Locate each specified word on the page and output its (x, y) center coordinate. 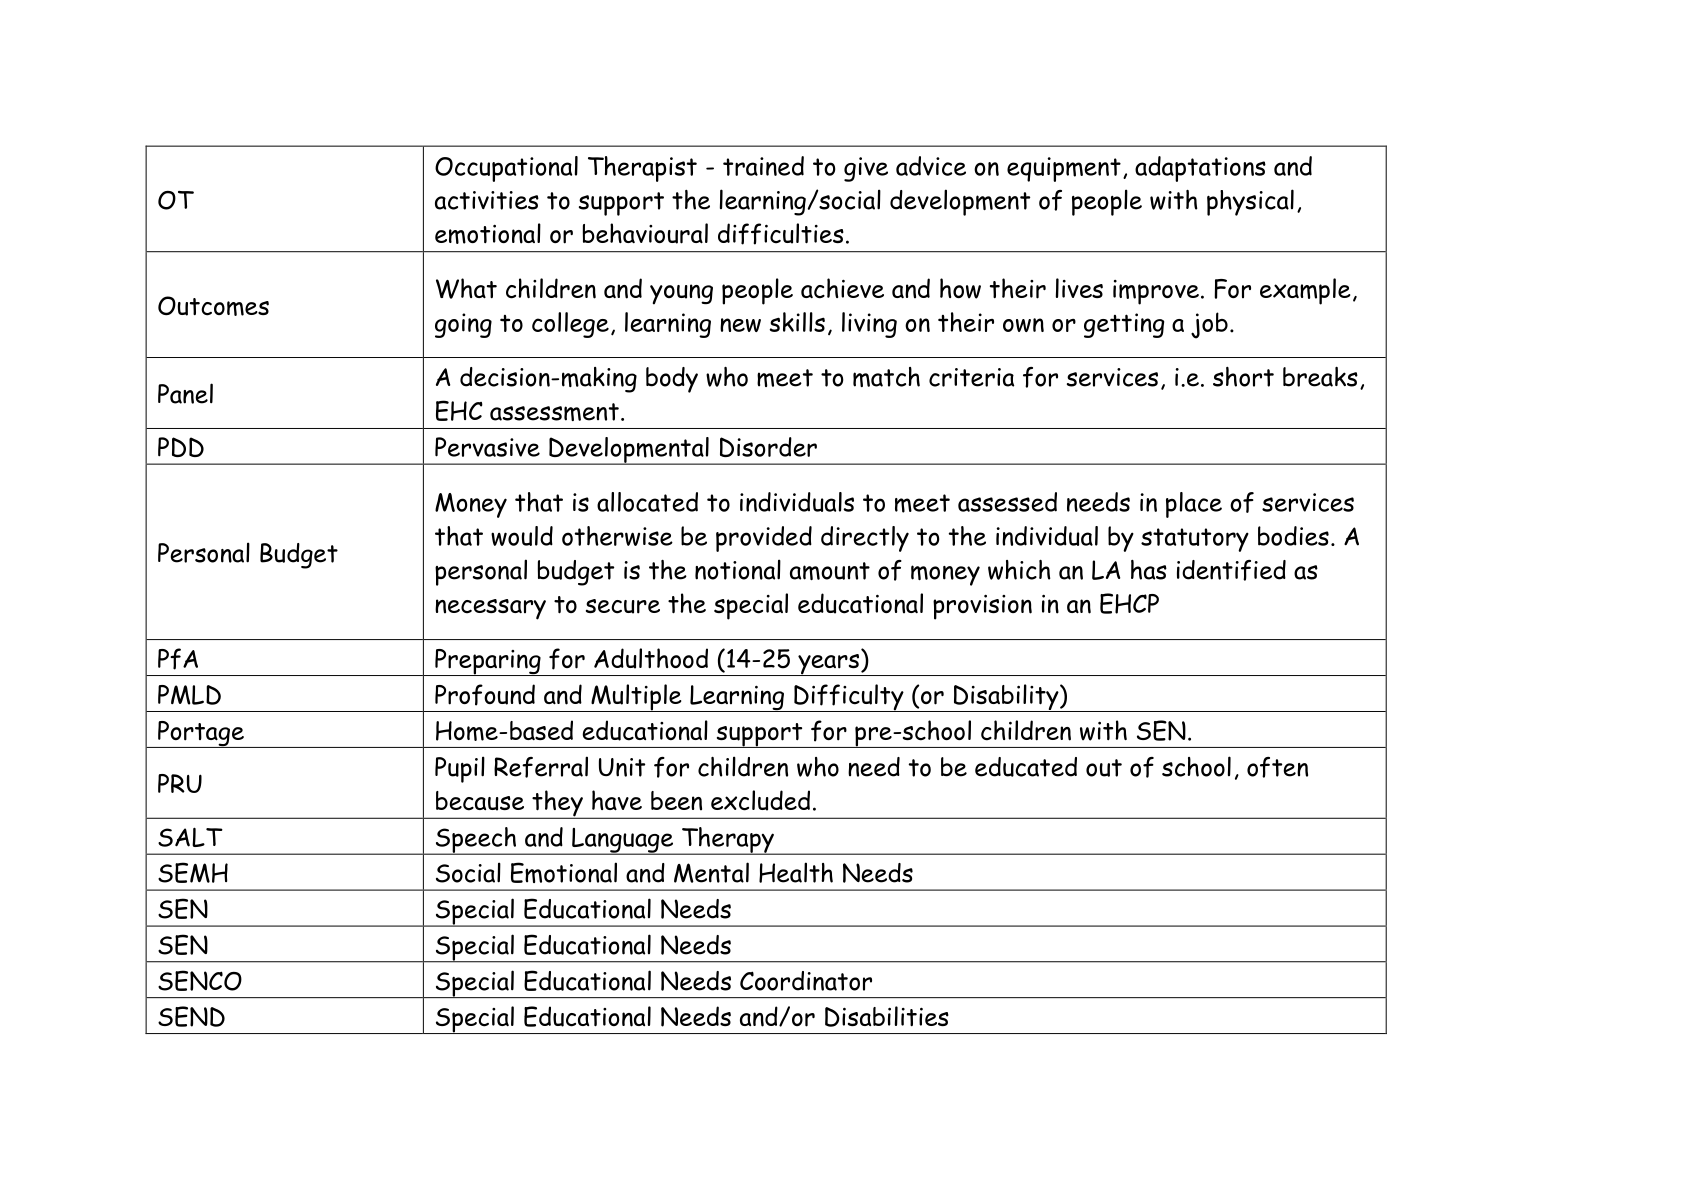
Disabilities (887, 1016)
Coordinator (806, 981)
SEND (191, 1016)
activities (487, 200)
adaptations (1200, 169)
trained (763, 166)
